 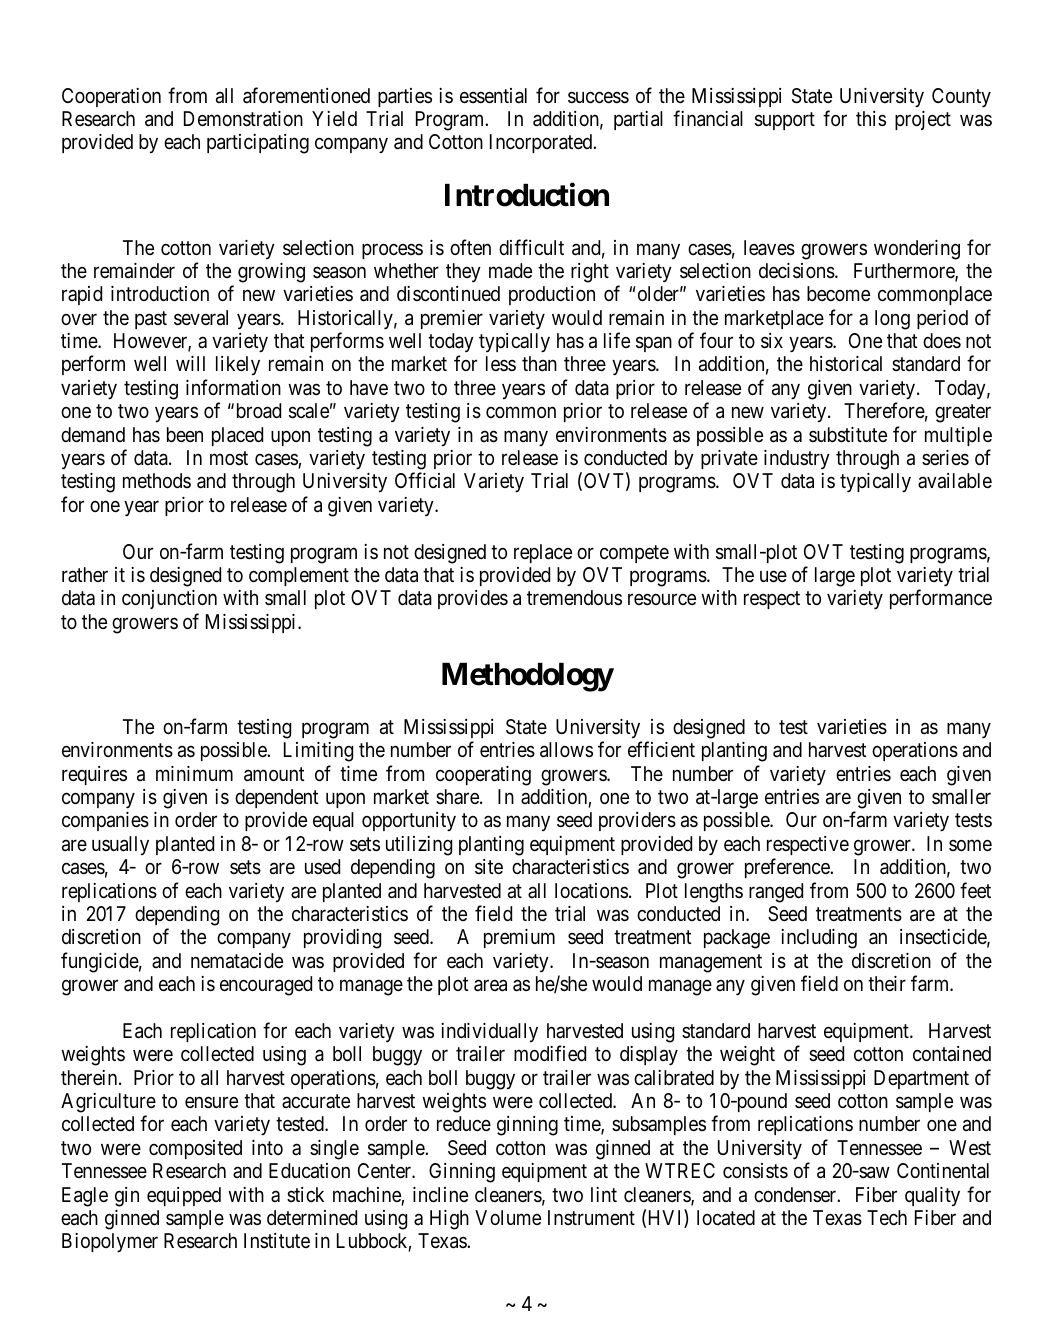 What do you see at coordinates (662, 599) in the screenshot?
I see `resource` at bounding box center [662, 599].
